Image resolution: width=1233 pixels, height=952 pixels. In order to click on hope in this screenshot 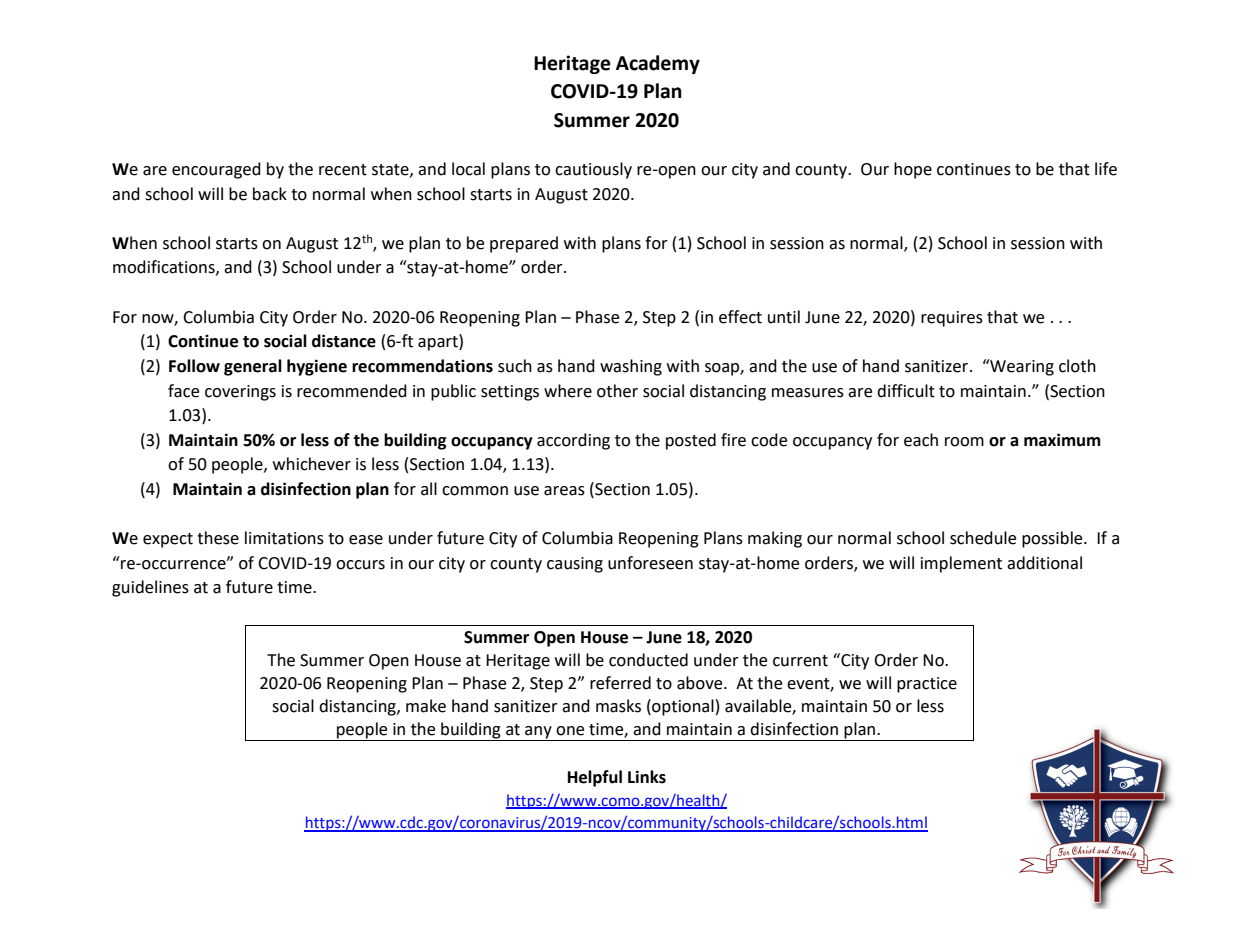, I will do `click(913, 170)`.
